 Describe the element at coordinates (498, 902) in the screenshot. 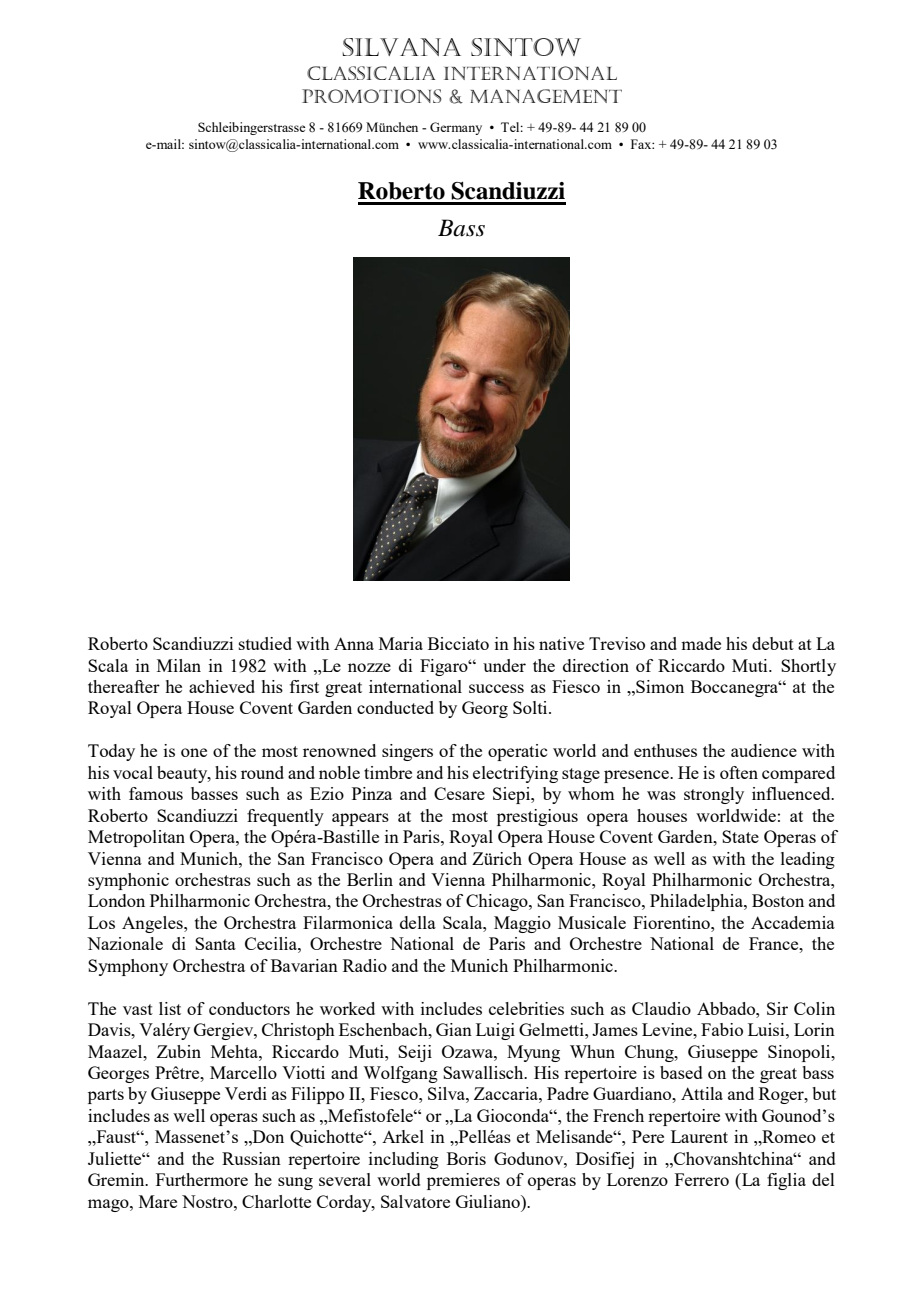

I see `Chicago` at that location.
